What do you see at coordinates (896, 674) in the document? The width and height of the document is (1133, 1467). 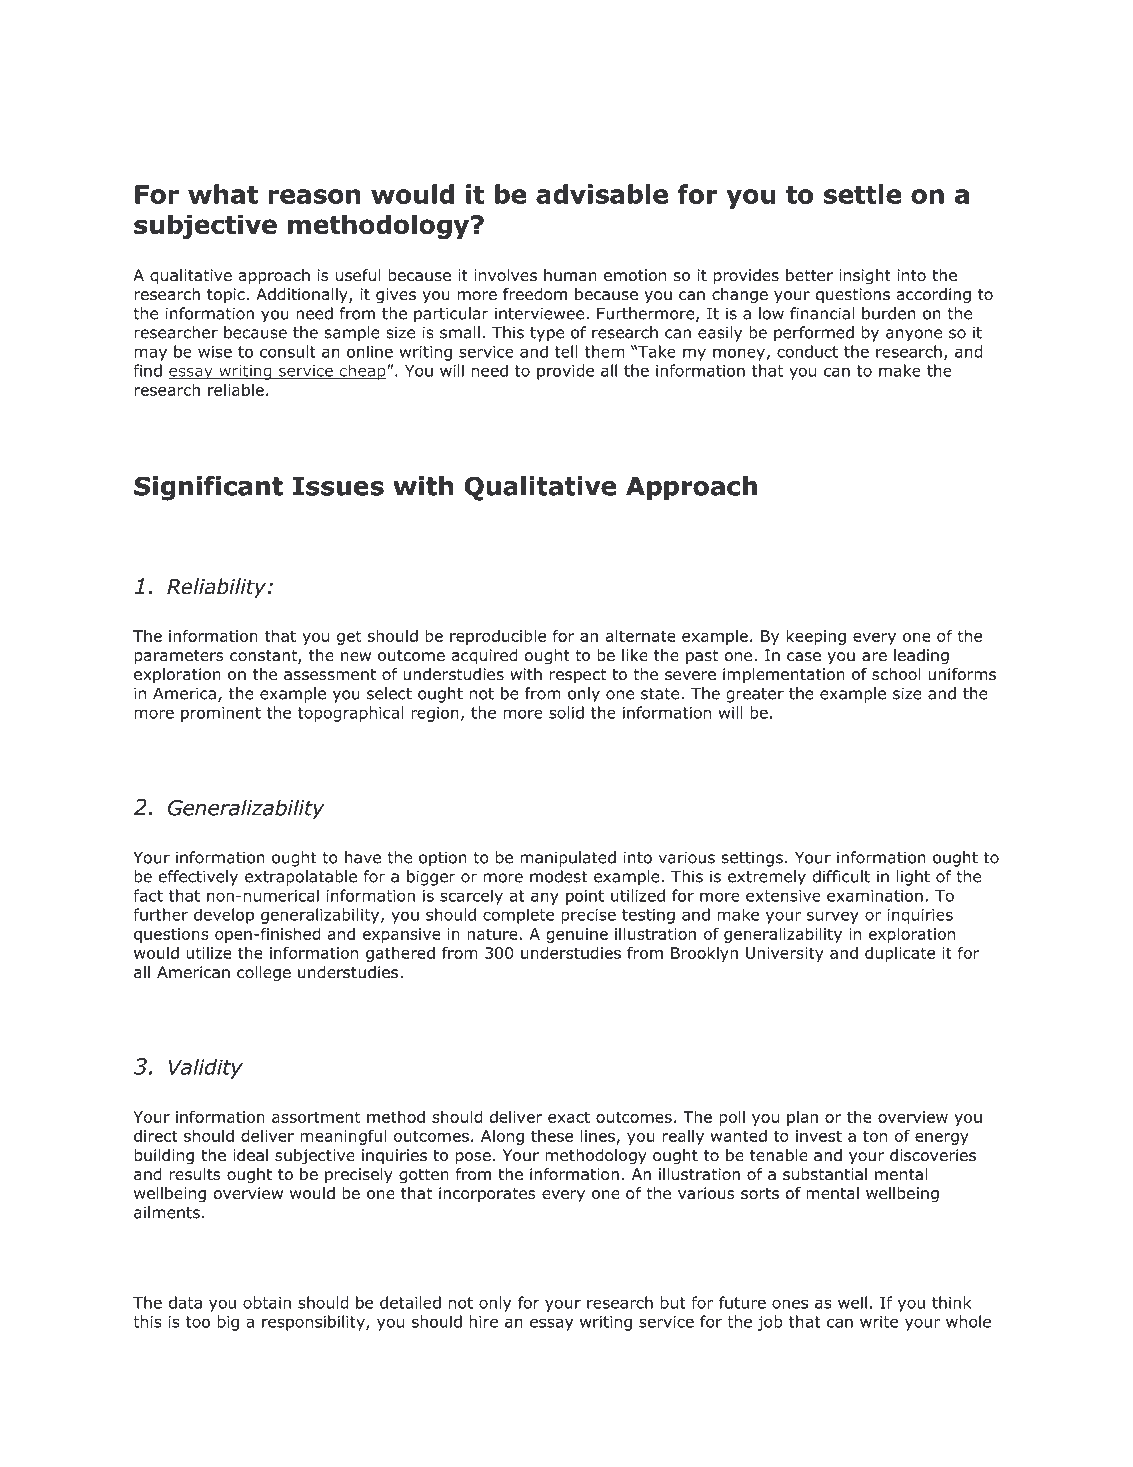 I see `school` at bounding box center [896, 674].
